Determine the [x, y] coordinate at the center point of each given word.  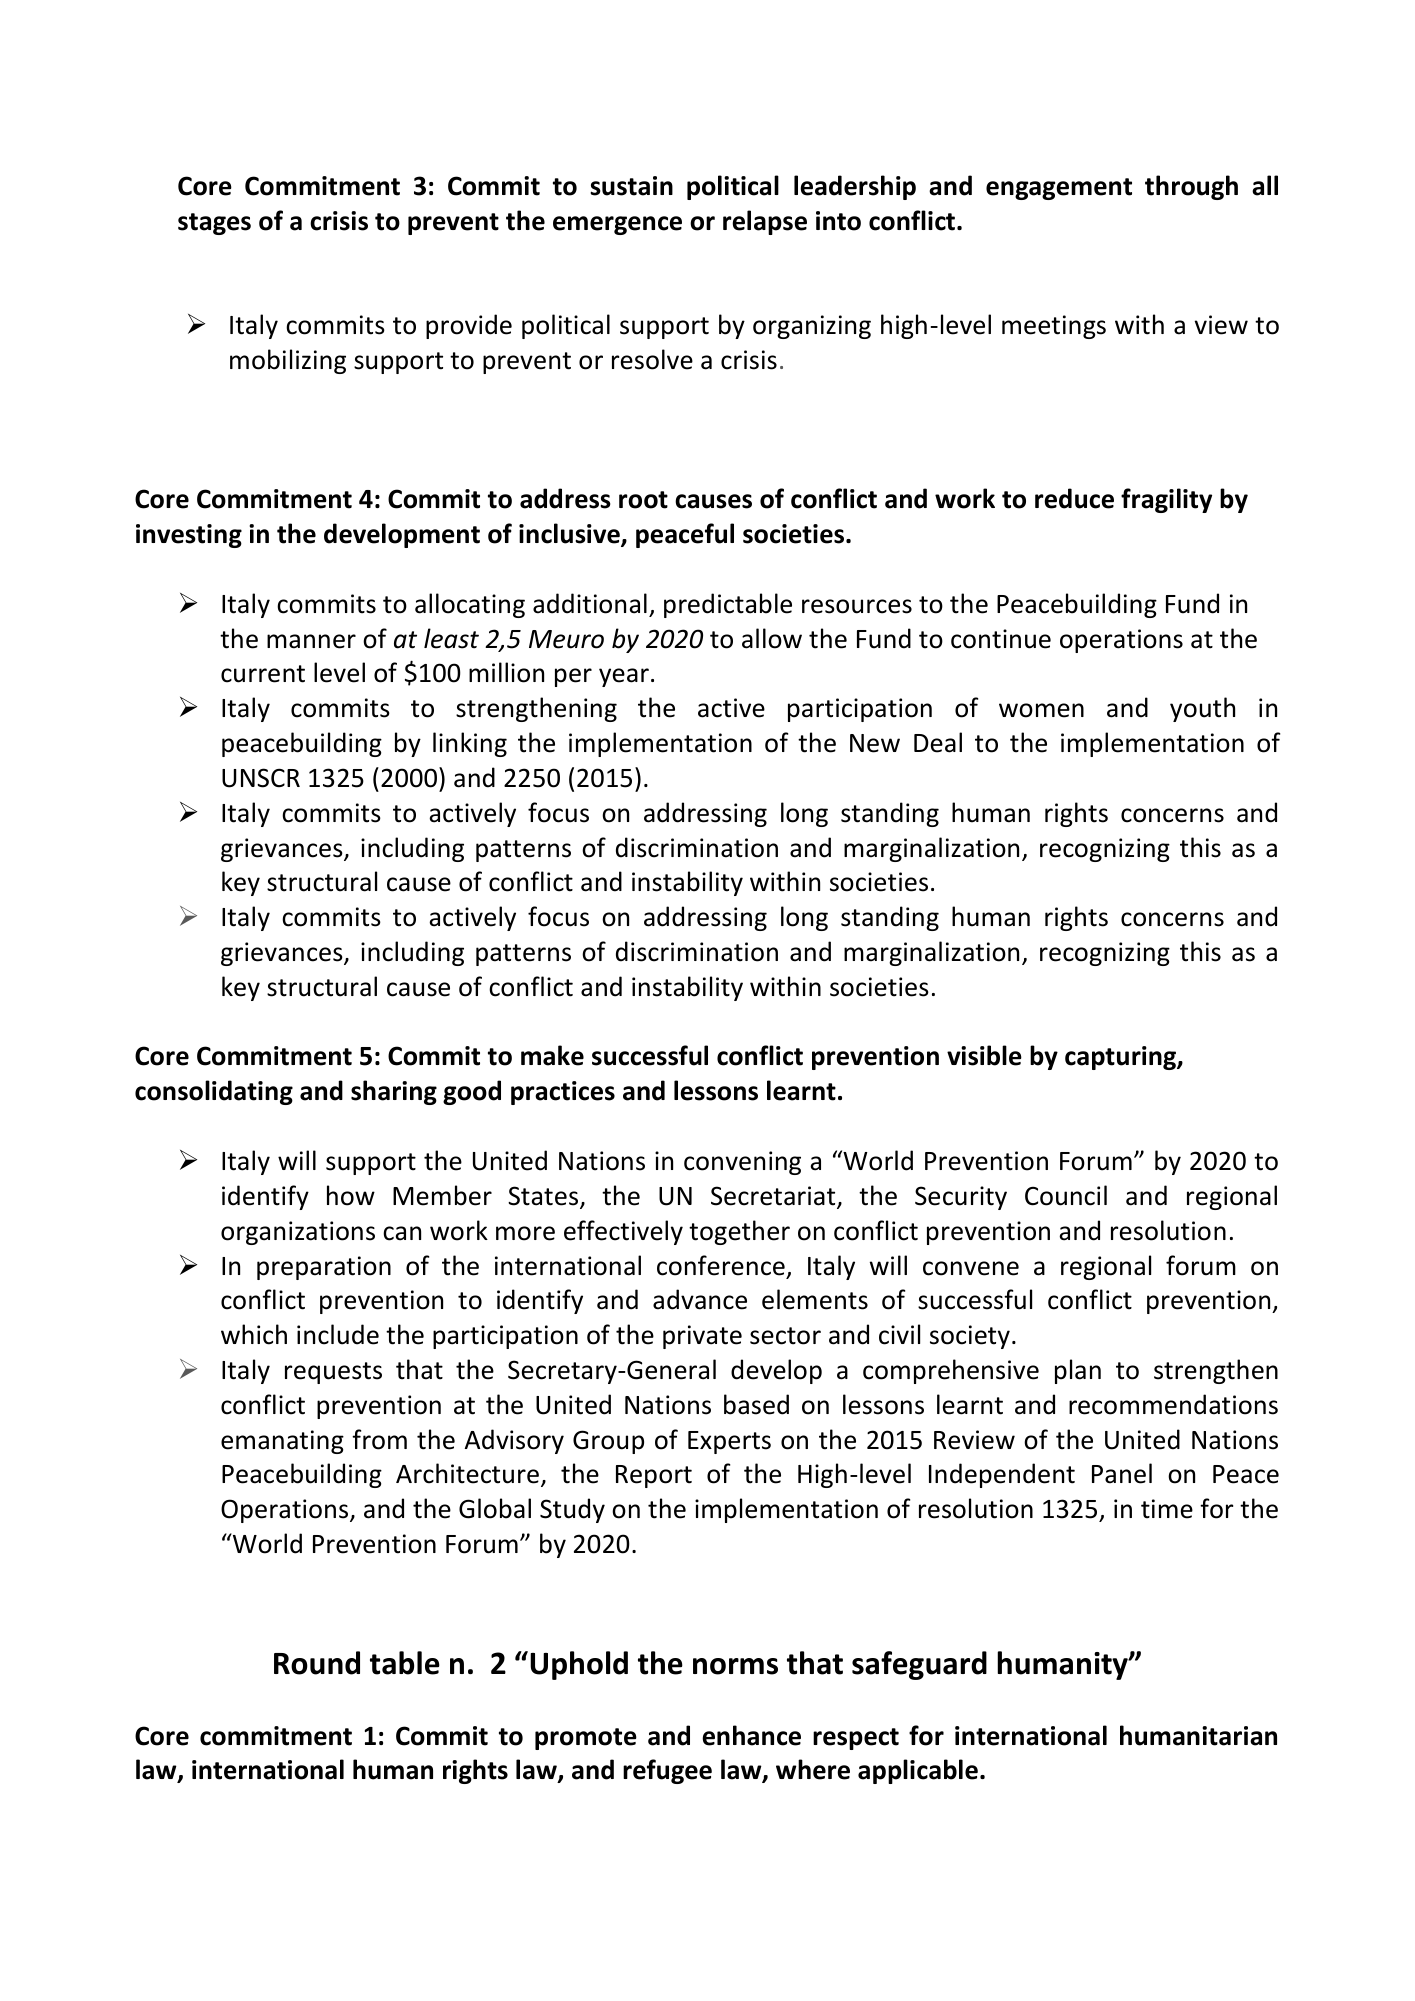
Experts [729, 1442]
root [643, 500]
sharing [394, 1092]
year [624, 677]
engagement [1059, 189]
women [1041, 710]
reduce [1074, 498]
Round [317, 1663]
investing [189, 536]
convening [742, 1163]
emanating [282, 1442]
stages [214, 224]
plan [1078, 1371]
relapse [765, 222]
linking [470, 744]
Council [1066, 1195]
